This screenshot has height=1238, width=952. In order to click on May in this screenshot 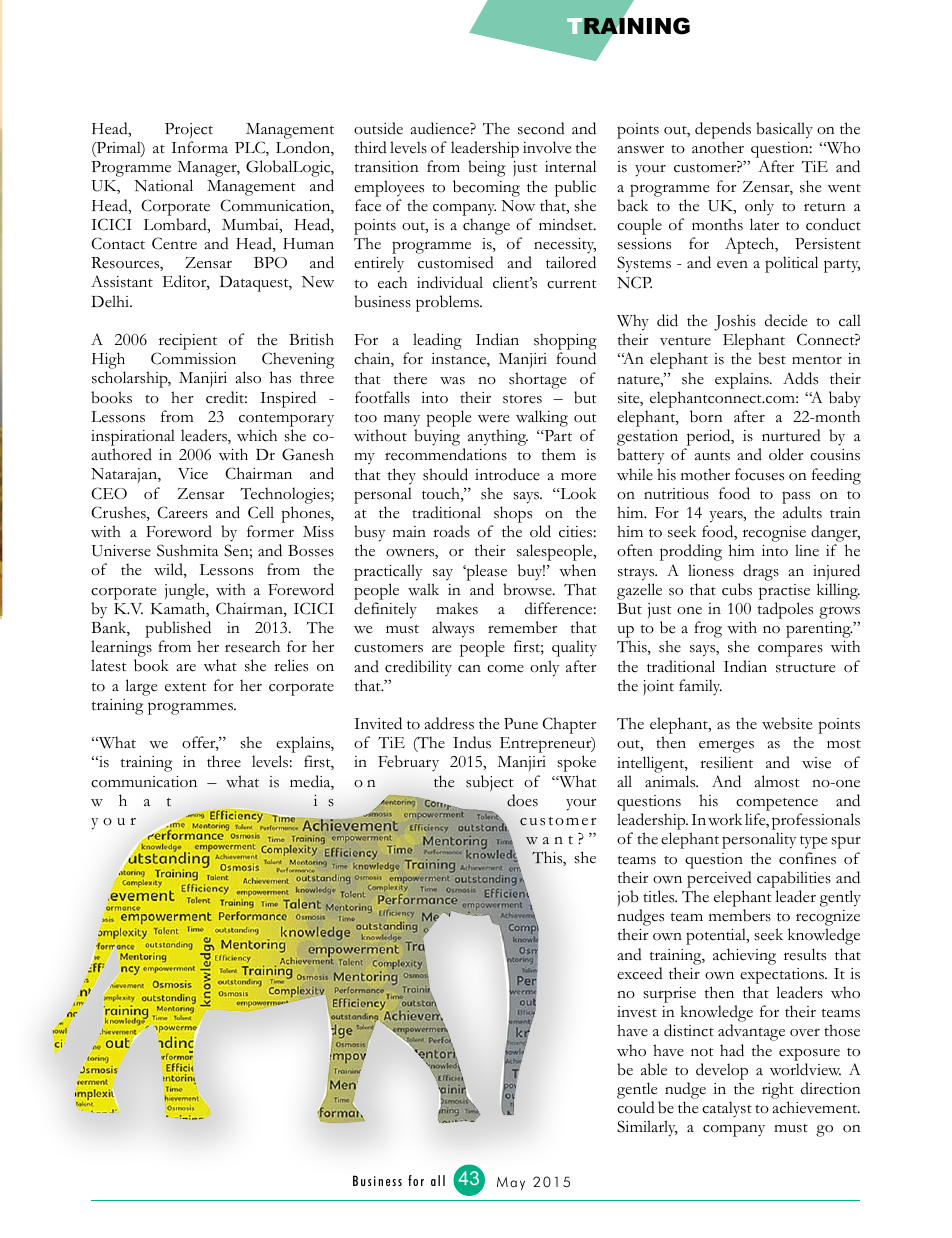, I will do `click(511, 1183)`.
